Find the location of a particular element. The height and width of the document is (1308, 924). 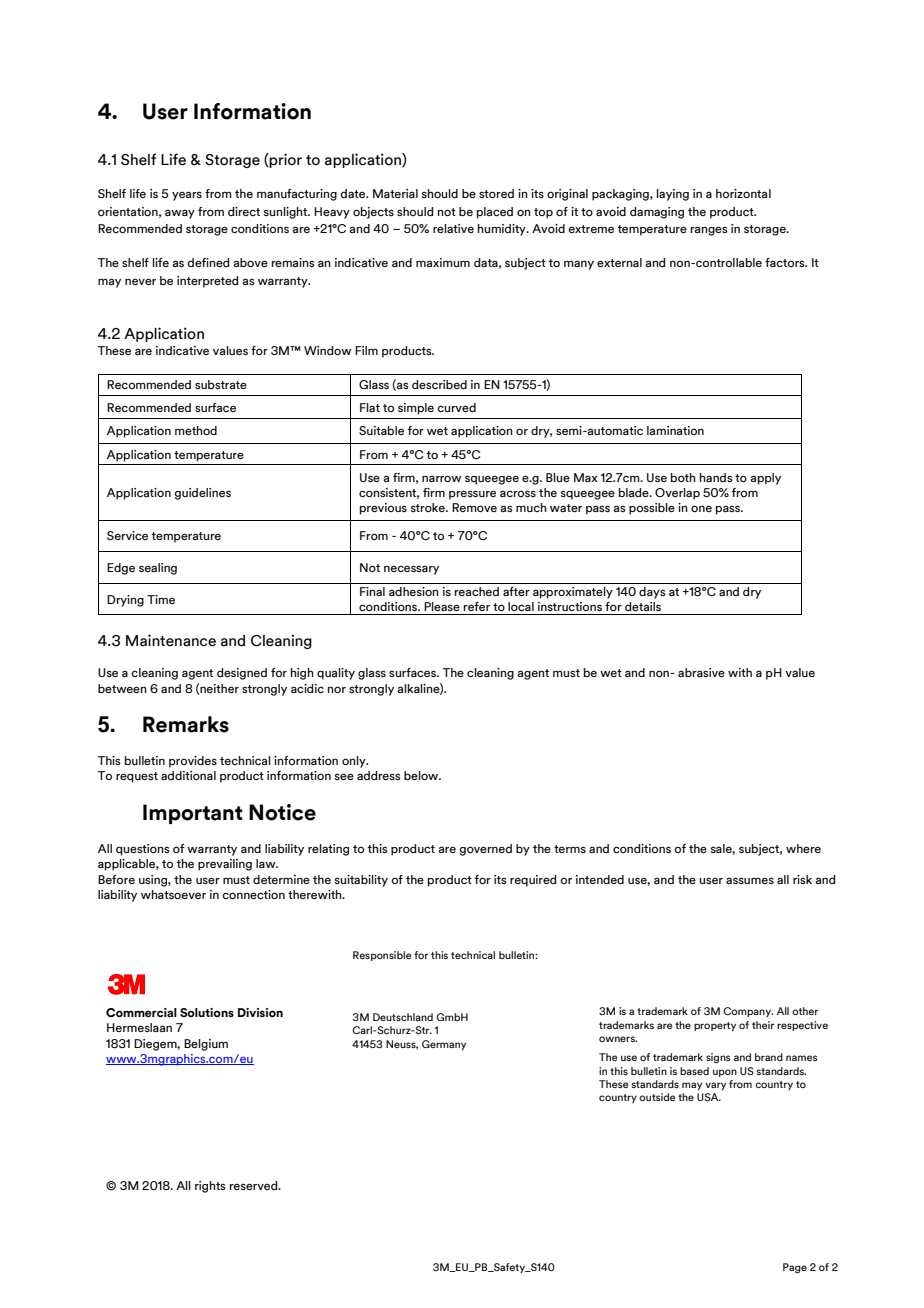

reserved is located at coordinates (255, 1185).
